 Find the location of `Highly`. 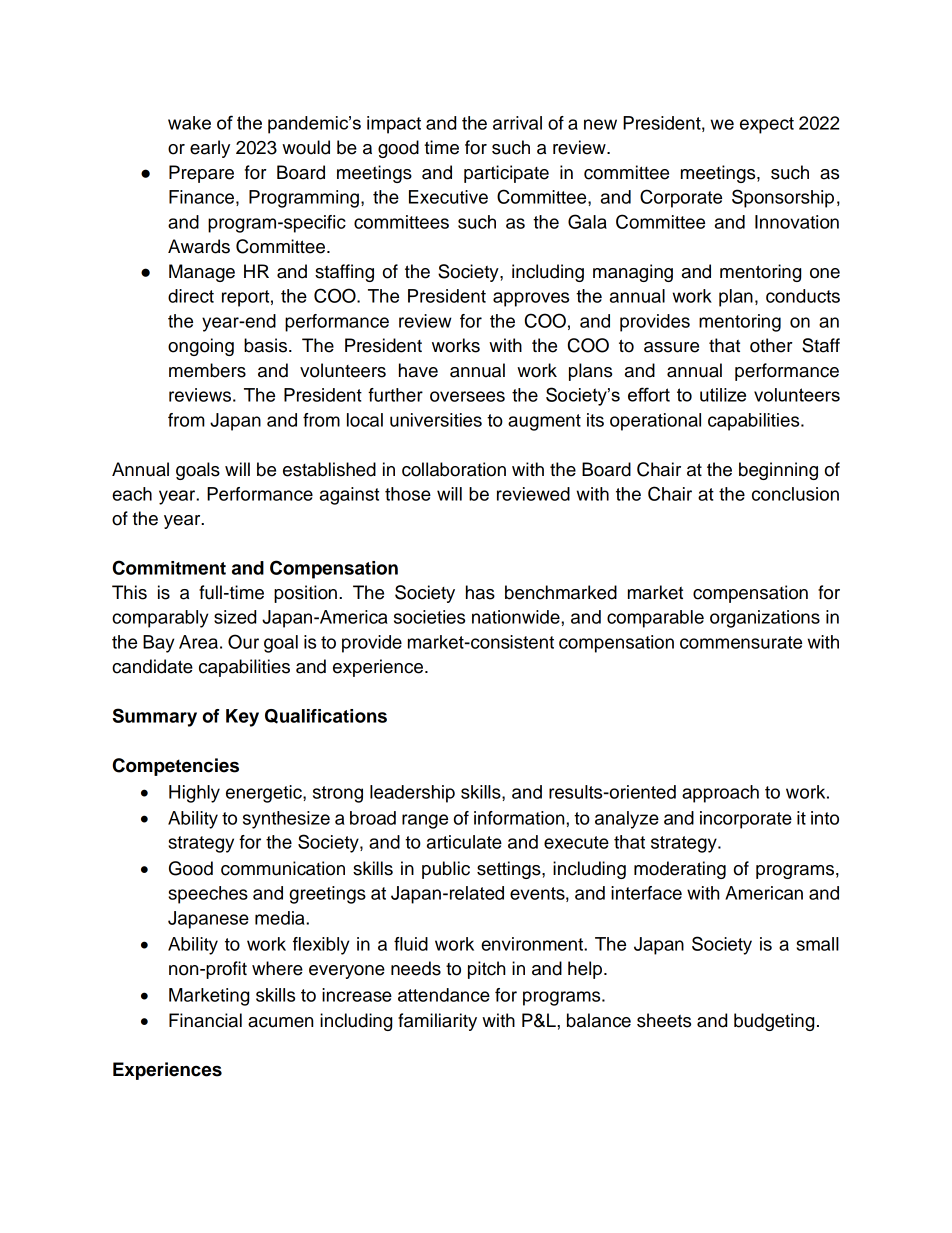

Highly is located at coordinates (194, 794).
